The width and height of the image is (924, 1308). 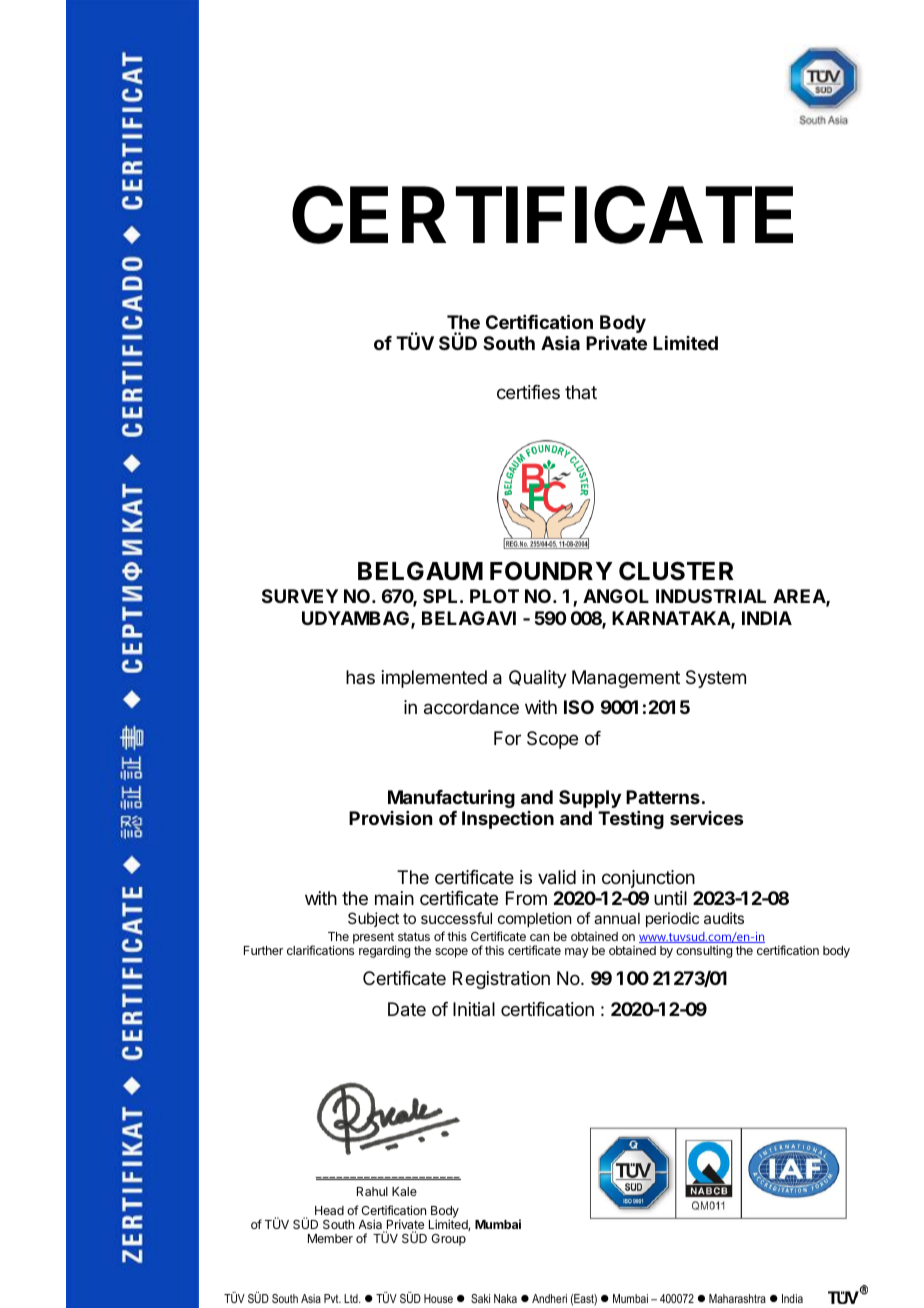 What do you see at coordinates (300, 596) in the image?
I see `SURVEY` at bounding box center [300, 596].
